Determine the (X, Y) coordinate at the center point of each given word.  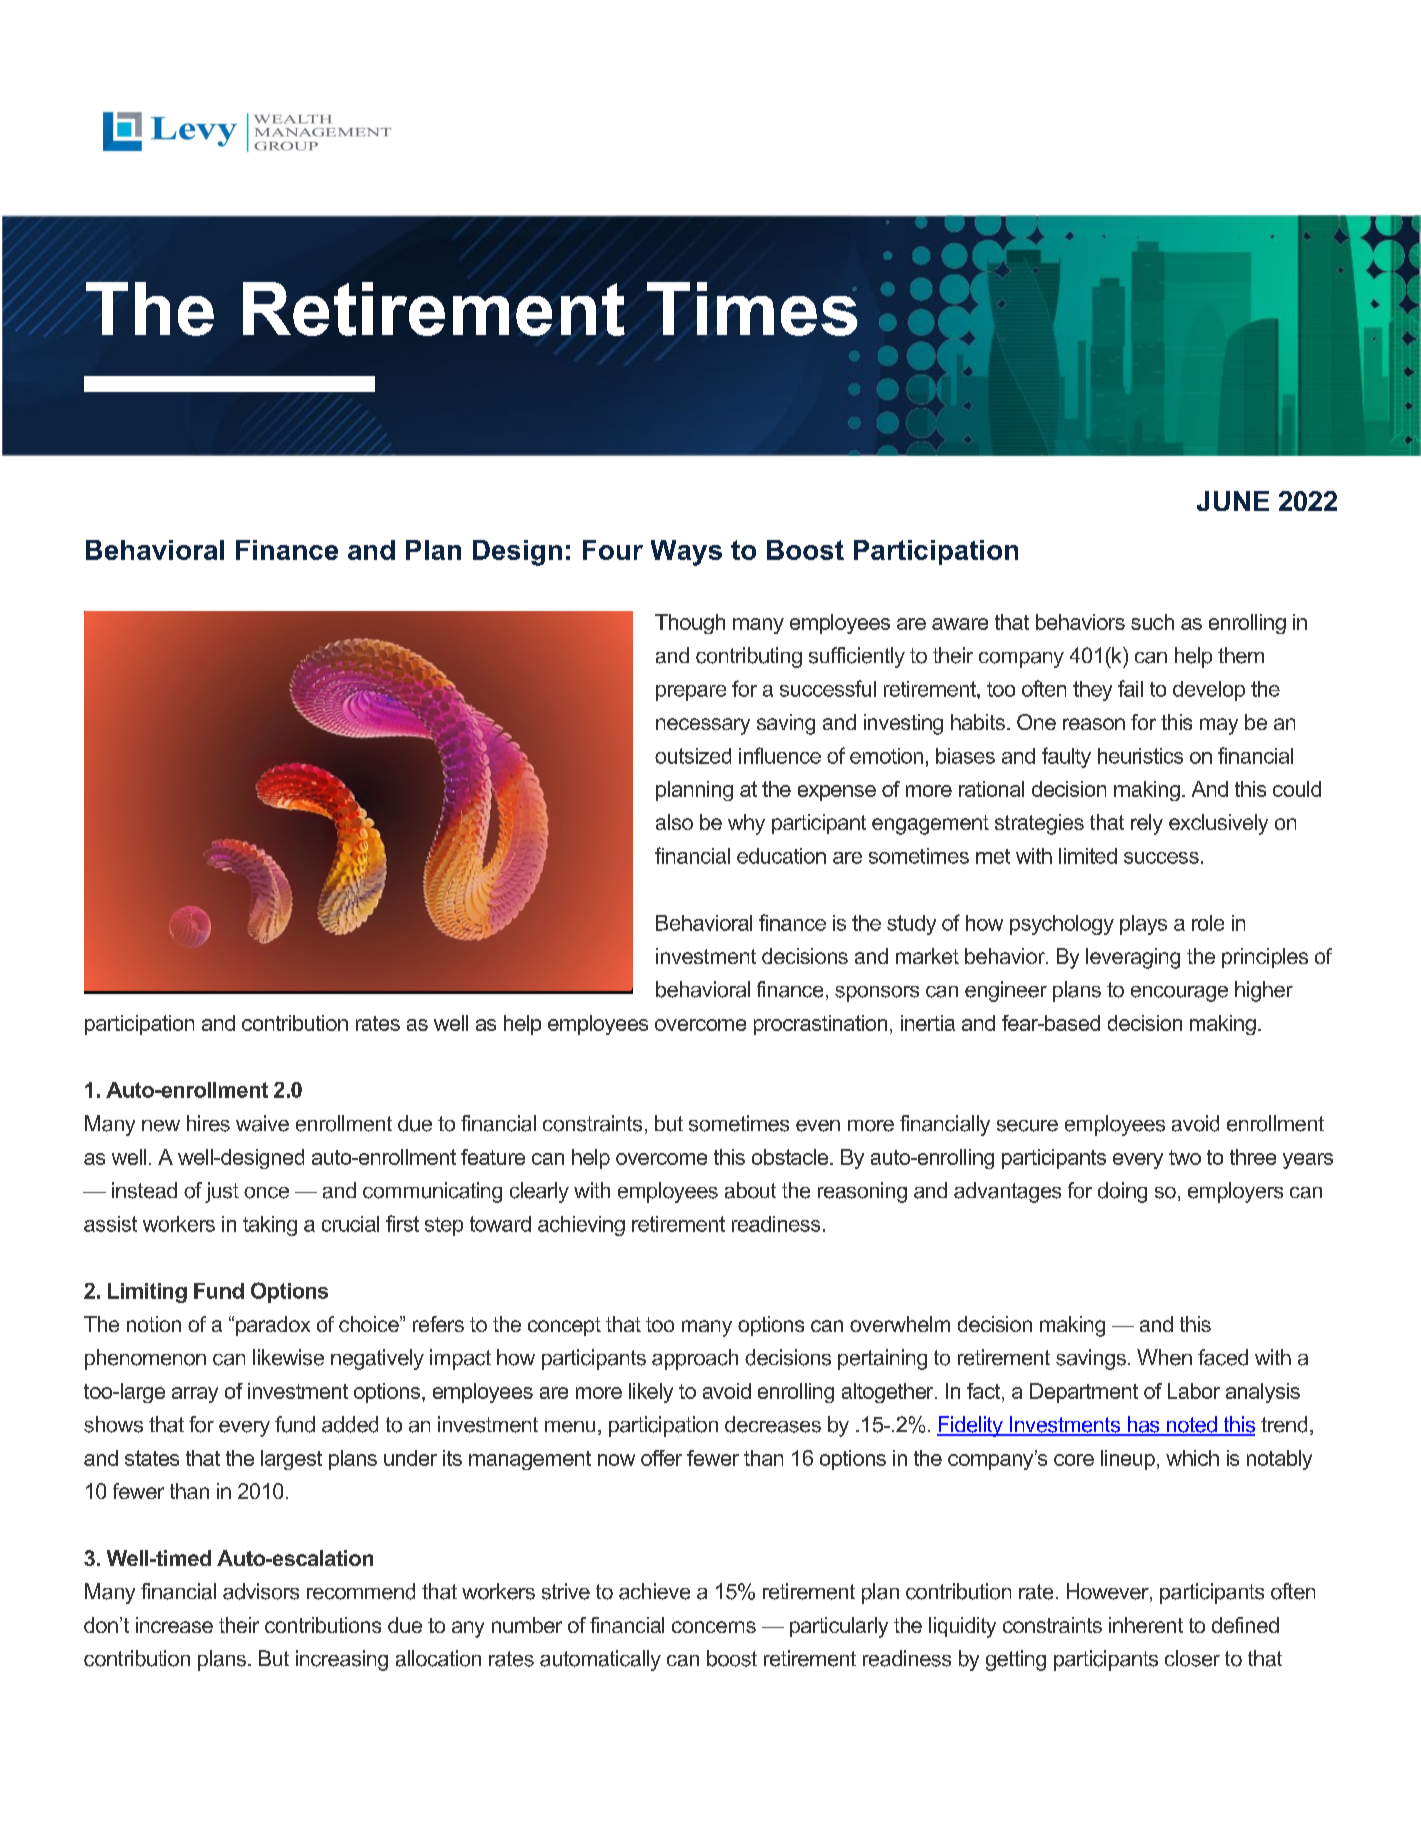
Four (613, 550)
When (1164, 1357)
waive (262, 1123)
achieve (654, 1591)
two (1185, 1157)
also (674, 822)
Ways (686, 553)
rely (1147, 824)
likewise (288, 1357)
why (746, 824)
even (818, 1126)
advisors (261, 1591)
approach (695, 1359)
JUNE (1233, 501)
